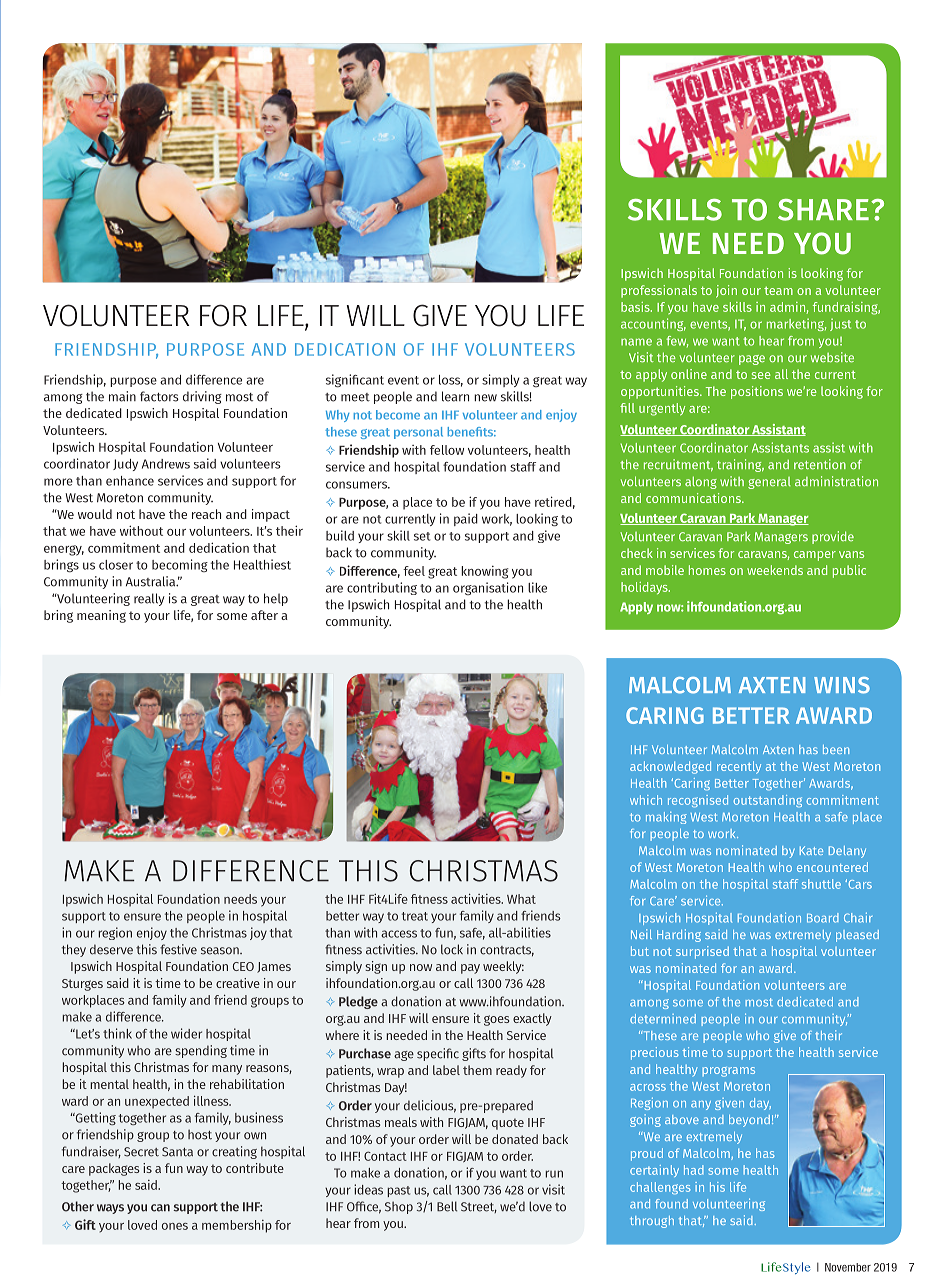  I want to click on ones, so click(175, 1226).
